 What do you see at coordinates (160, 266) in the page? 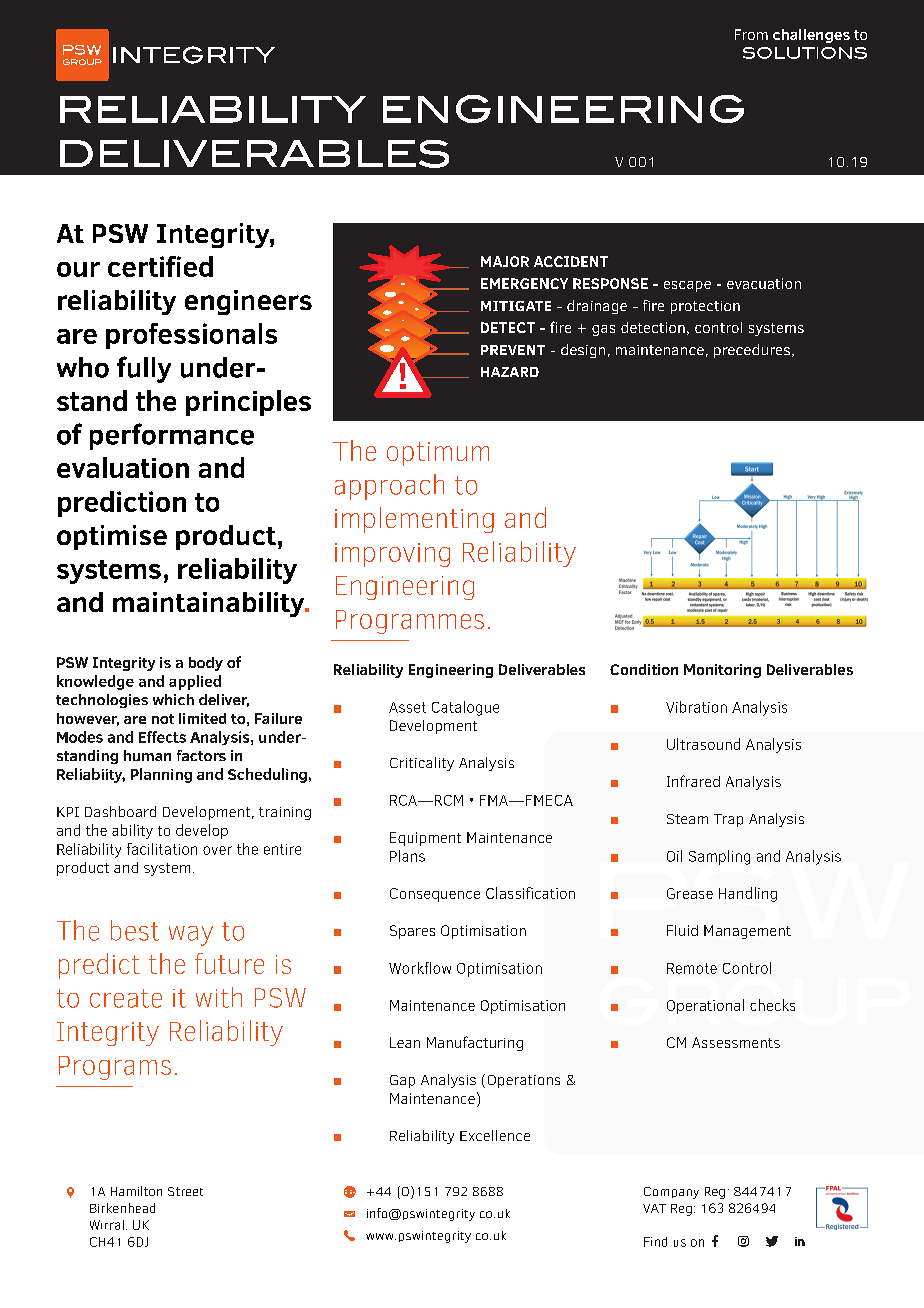
I see `certified` at bounding box center [160, 266].
